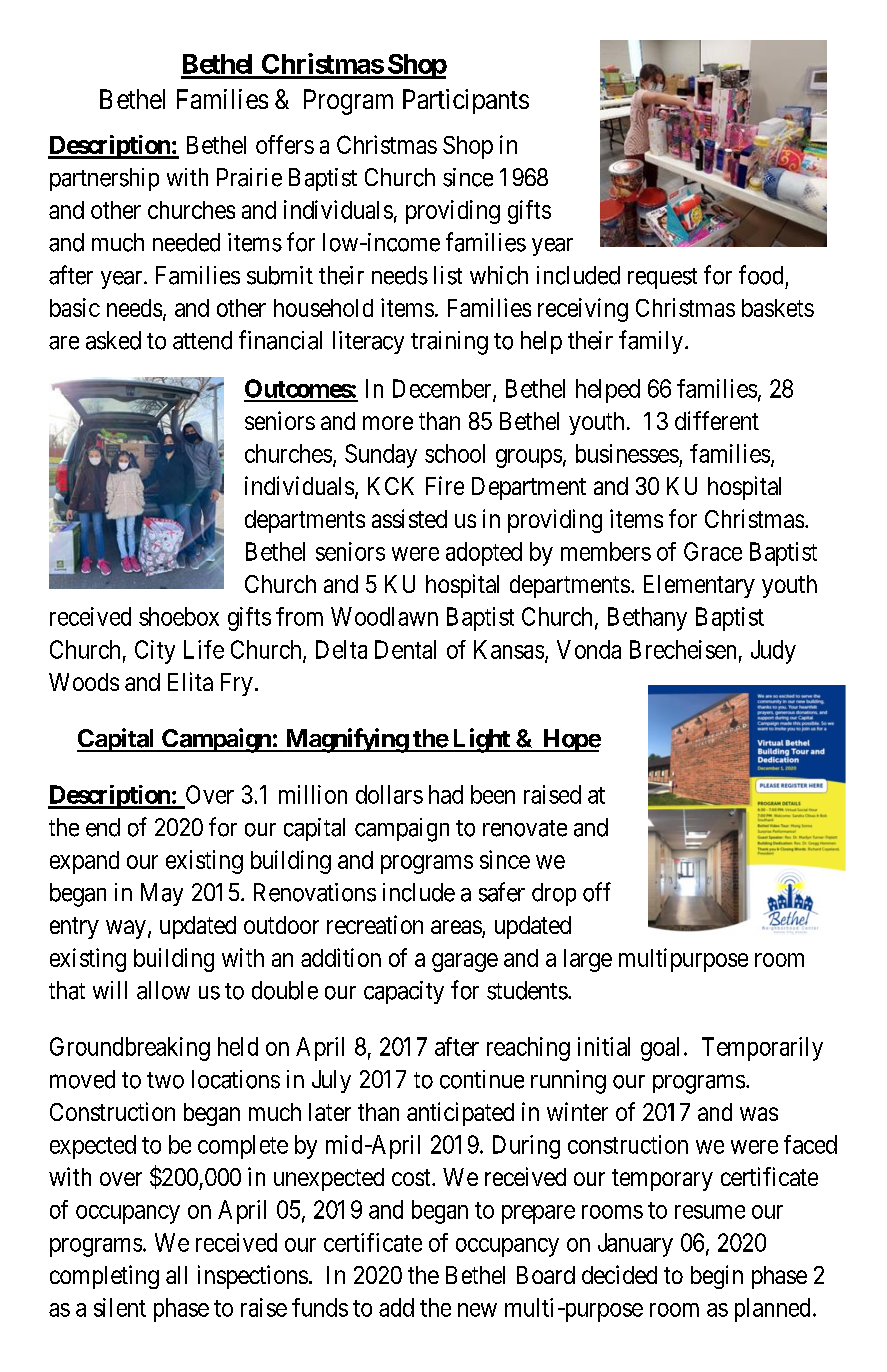 The height and width of the screenshot is (1372, 887). What do you see at coordinates (465, 962) in the screenshot?
I see `garage` at bounding box center [465, 962].
